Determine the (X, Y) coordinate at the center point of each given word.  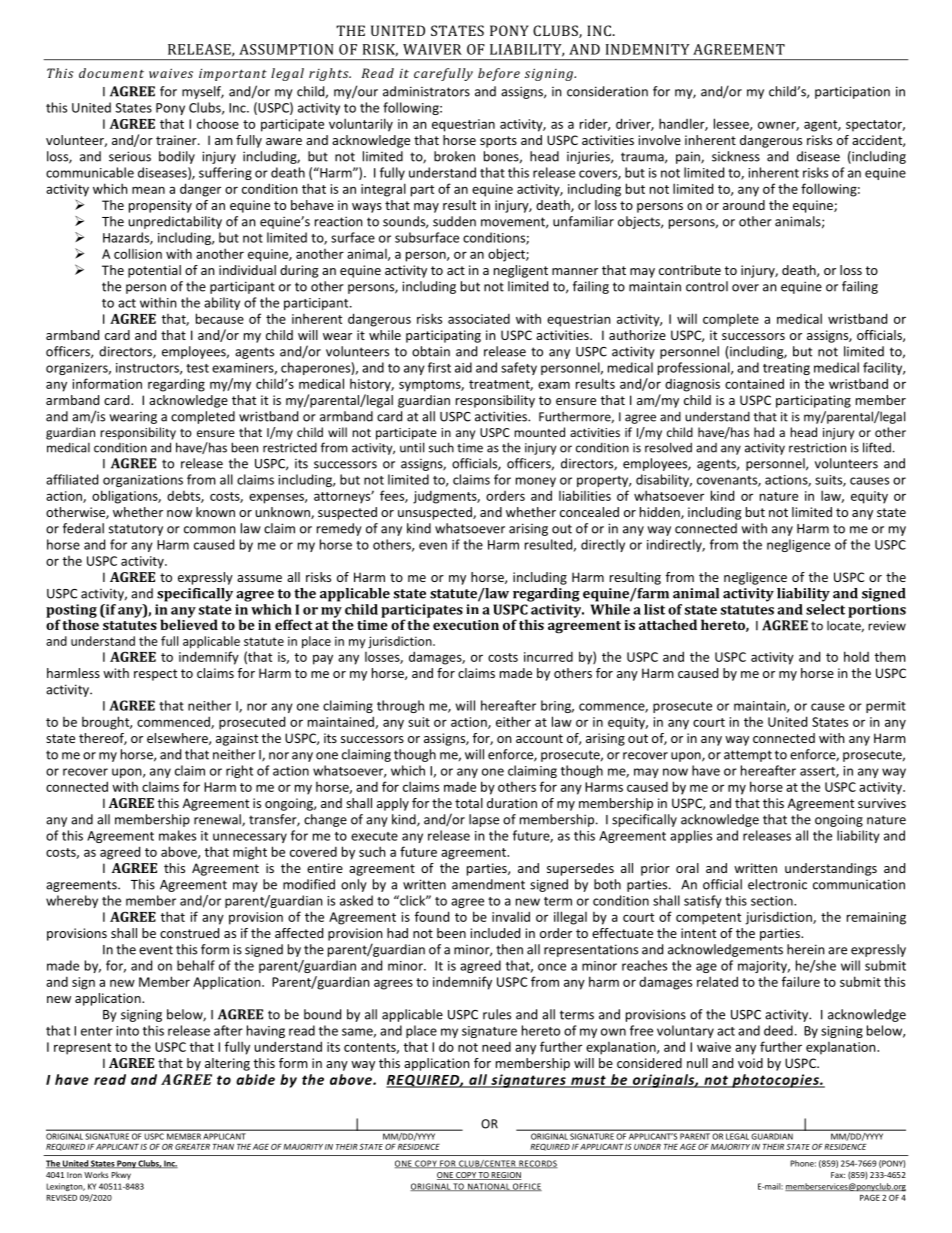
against (237, 739)
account (539, 738)
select (825, 609)
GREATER (192, 1147)
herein (805, 949)
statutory (136, 530)
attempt (748, 756)
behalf (196, 965)
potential (154, 271)
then (509, 949)
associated (479, 319)
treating (786, 369)
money (536, 482)
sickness (736, 156)
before (499, 74)
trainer (177, 140)
